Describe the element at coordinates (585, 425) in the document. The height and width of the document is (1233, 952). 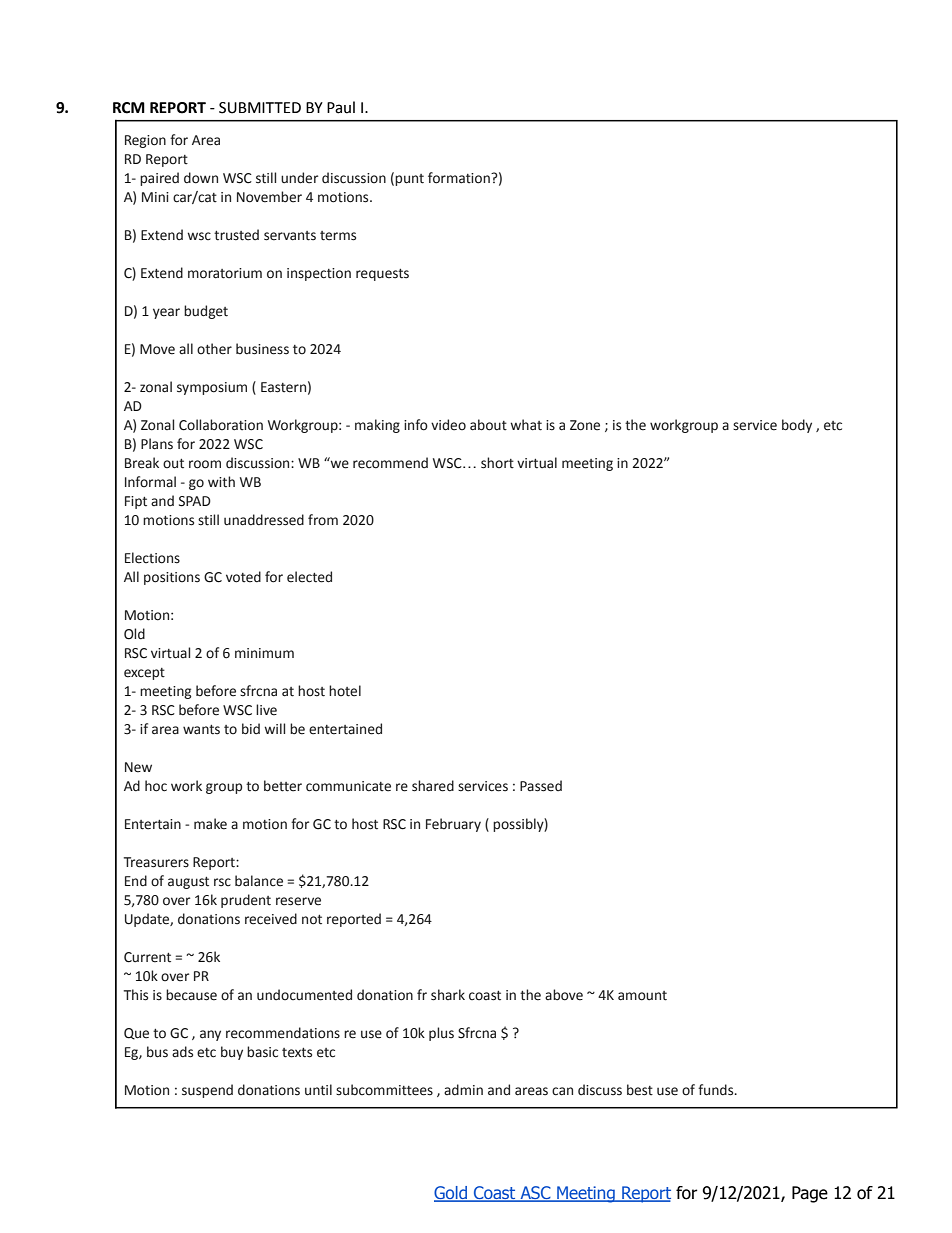
I see `Zone` at that location.
